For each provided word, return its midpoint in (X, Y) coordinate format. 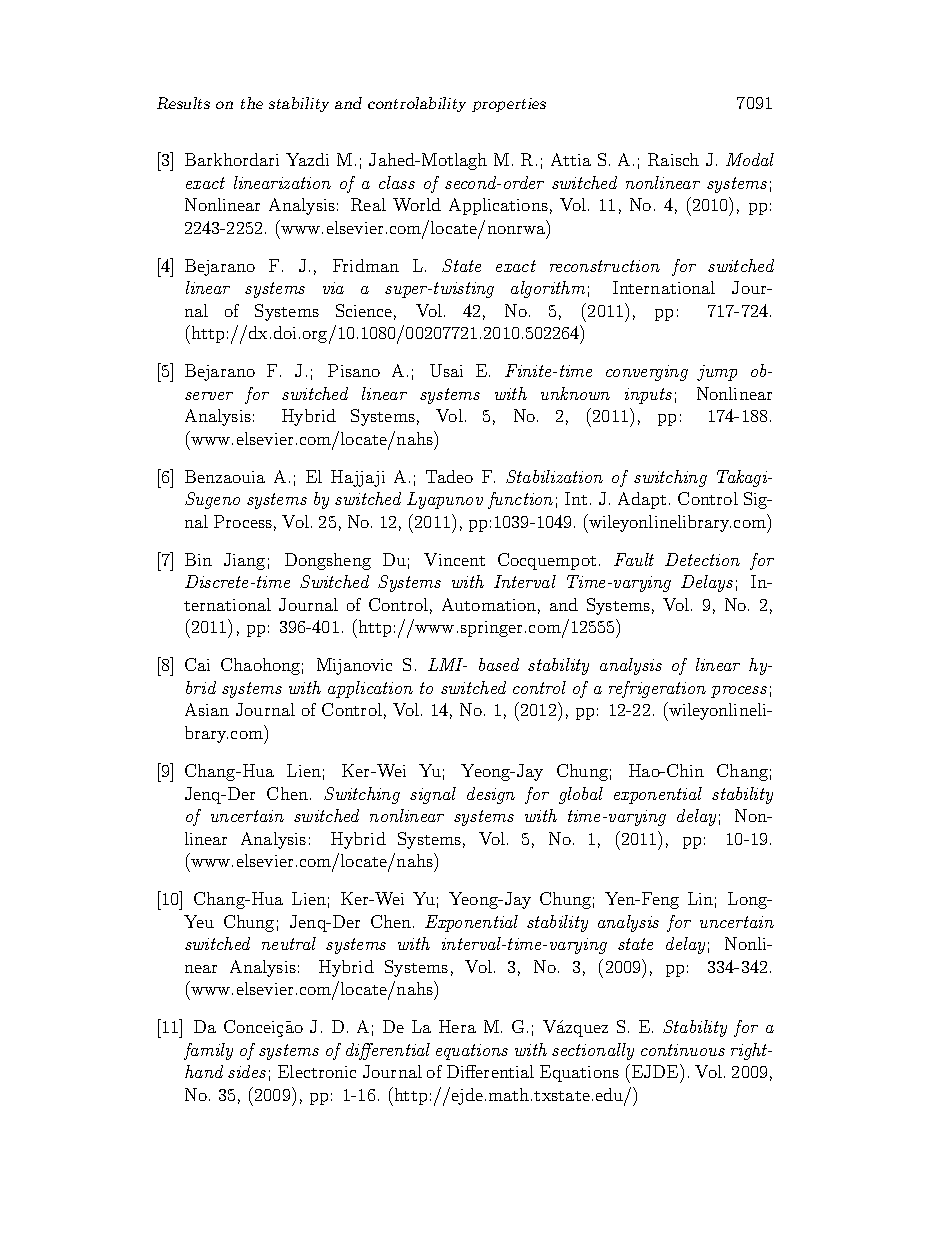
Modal (750, 159)
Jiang (244, 561)
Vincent (454, 559)
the (252, 103)
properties (509, 105)
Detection (702, 559)
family (208, 1051)
